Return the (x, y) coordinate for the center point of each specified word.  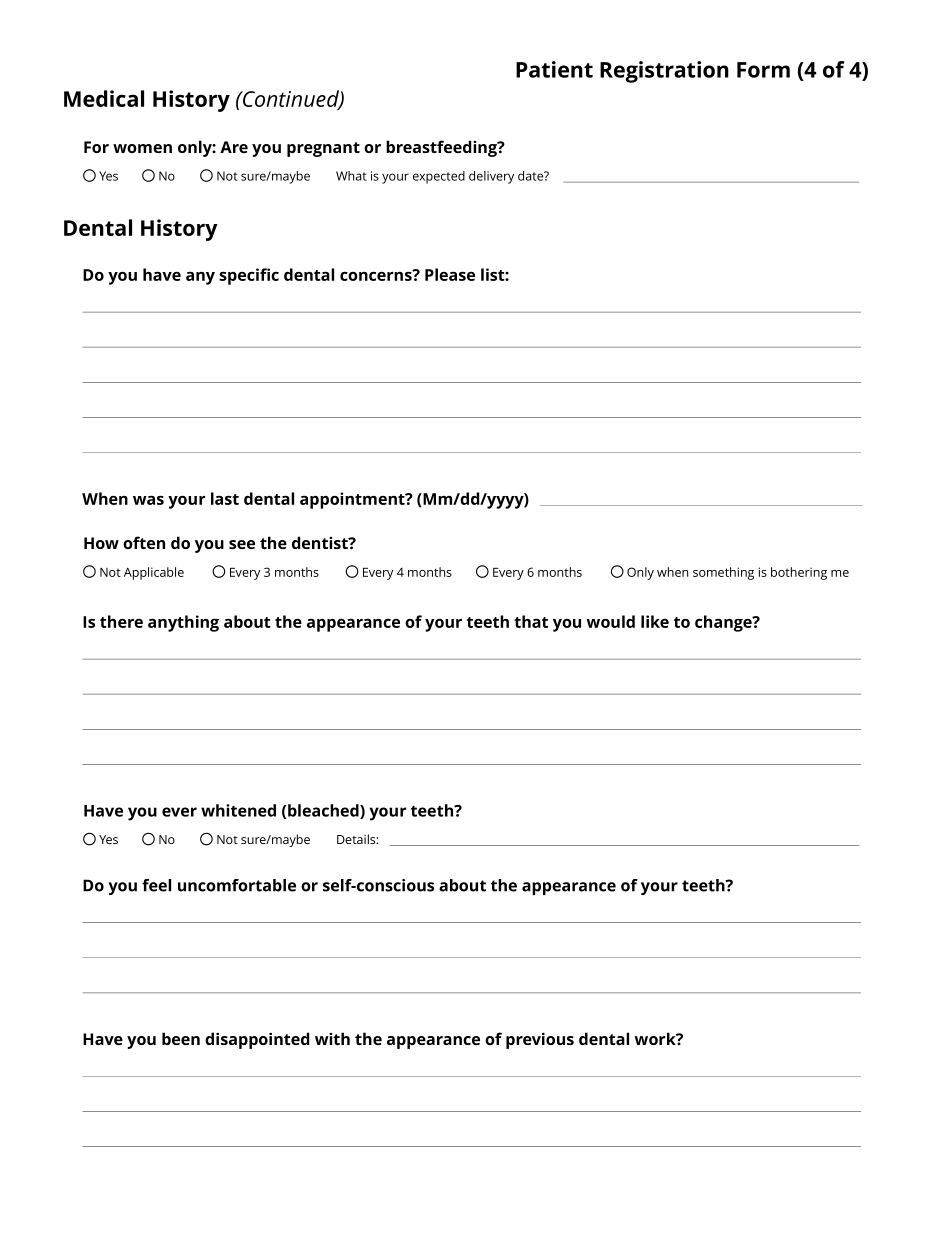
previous (540, 1040)
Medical (104, 98)
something (723, 573)
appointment (353, 500)
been (181, 1038)
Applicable (154, 573)
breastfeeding (442, 148)
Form (763, 70)
